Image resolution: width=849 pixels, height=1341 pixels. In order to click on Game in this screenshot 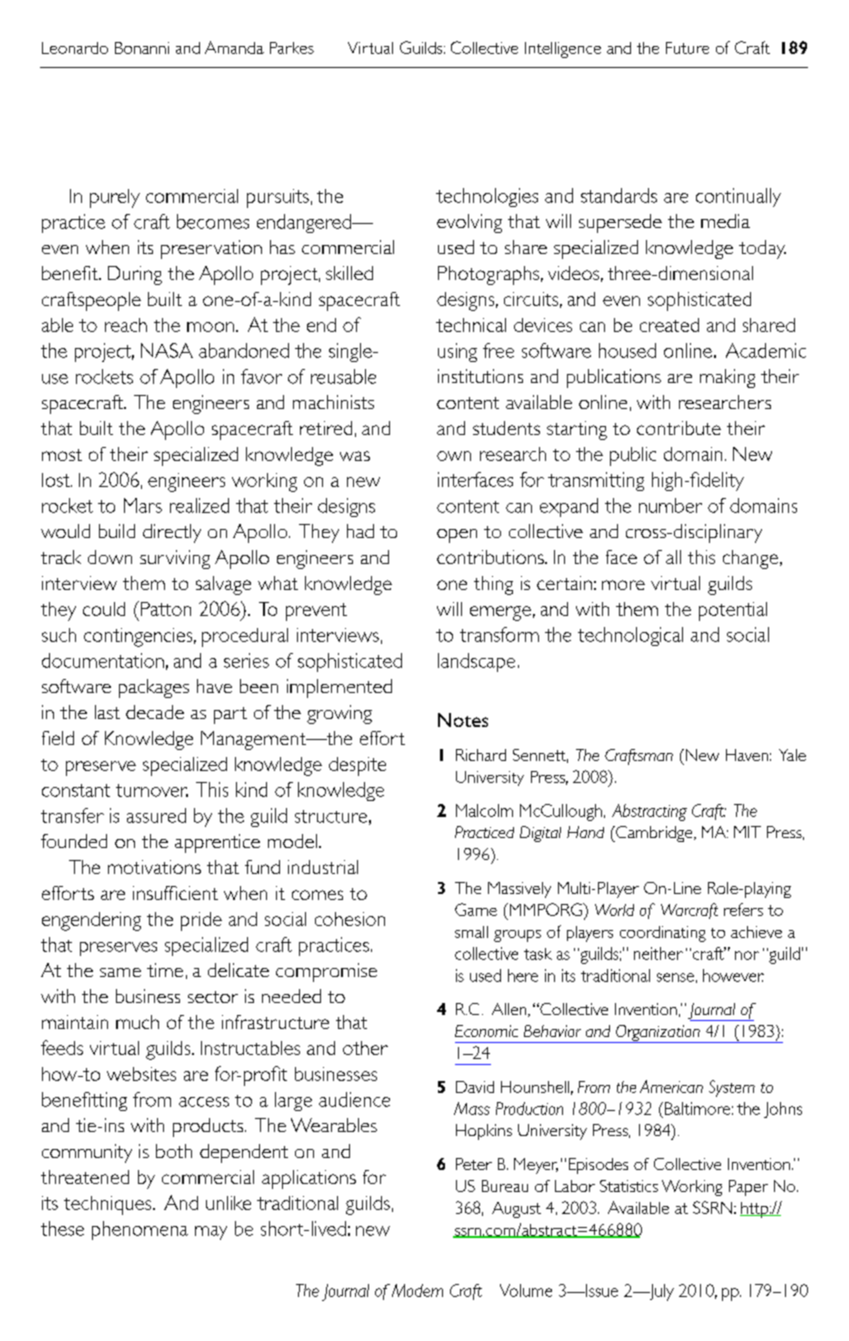, I will do `click(476, 909)`.
